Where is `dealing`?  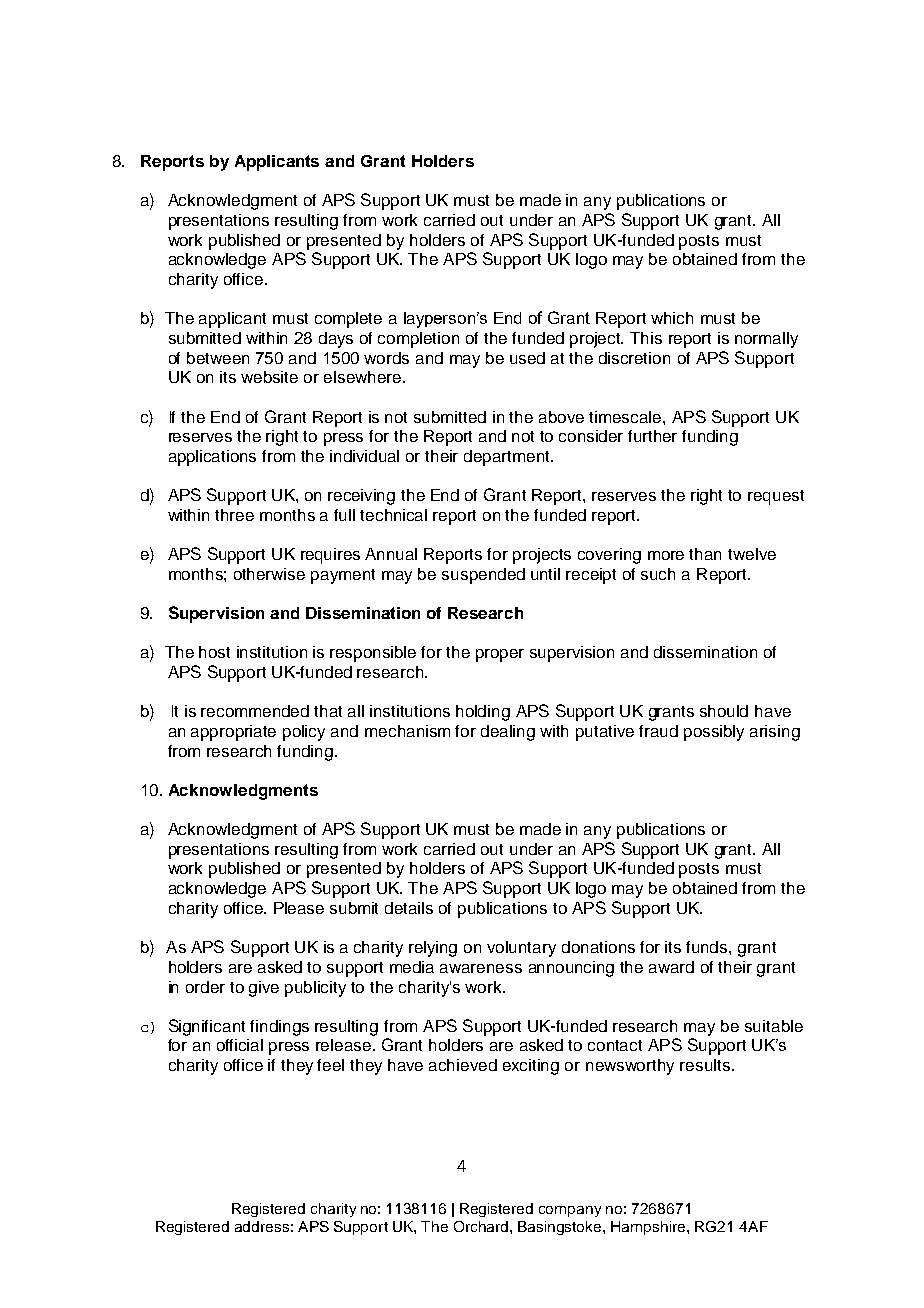 dealing is located at coordinates (508, 733).
